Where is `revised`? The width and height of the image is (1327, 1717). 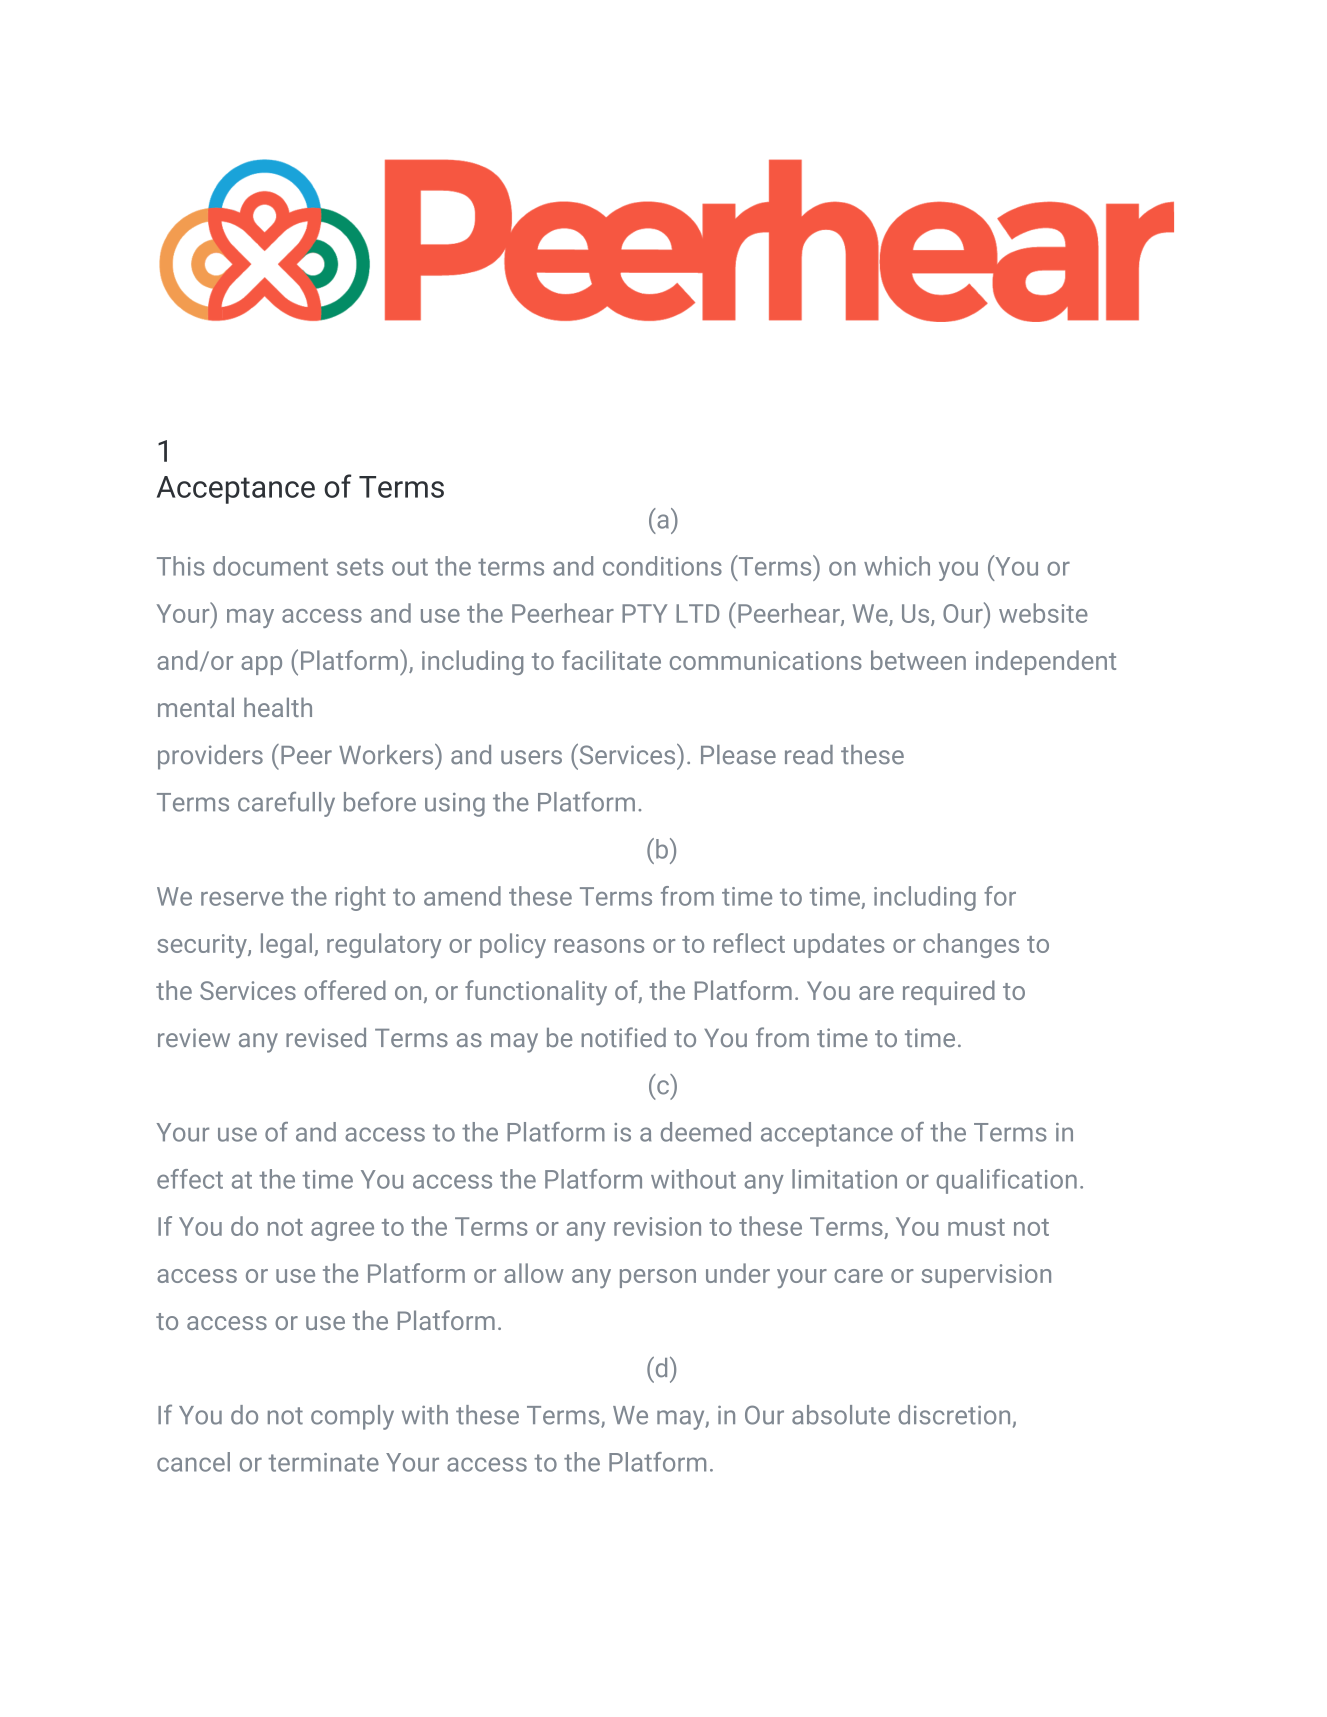 revised is located at coordinates (326, 1037).
